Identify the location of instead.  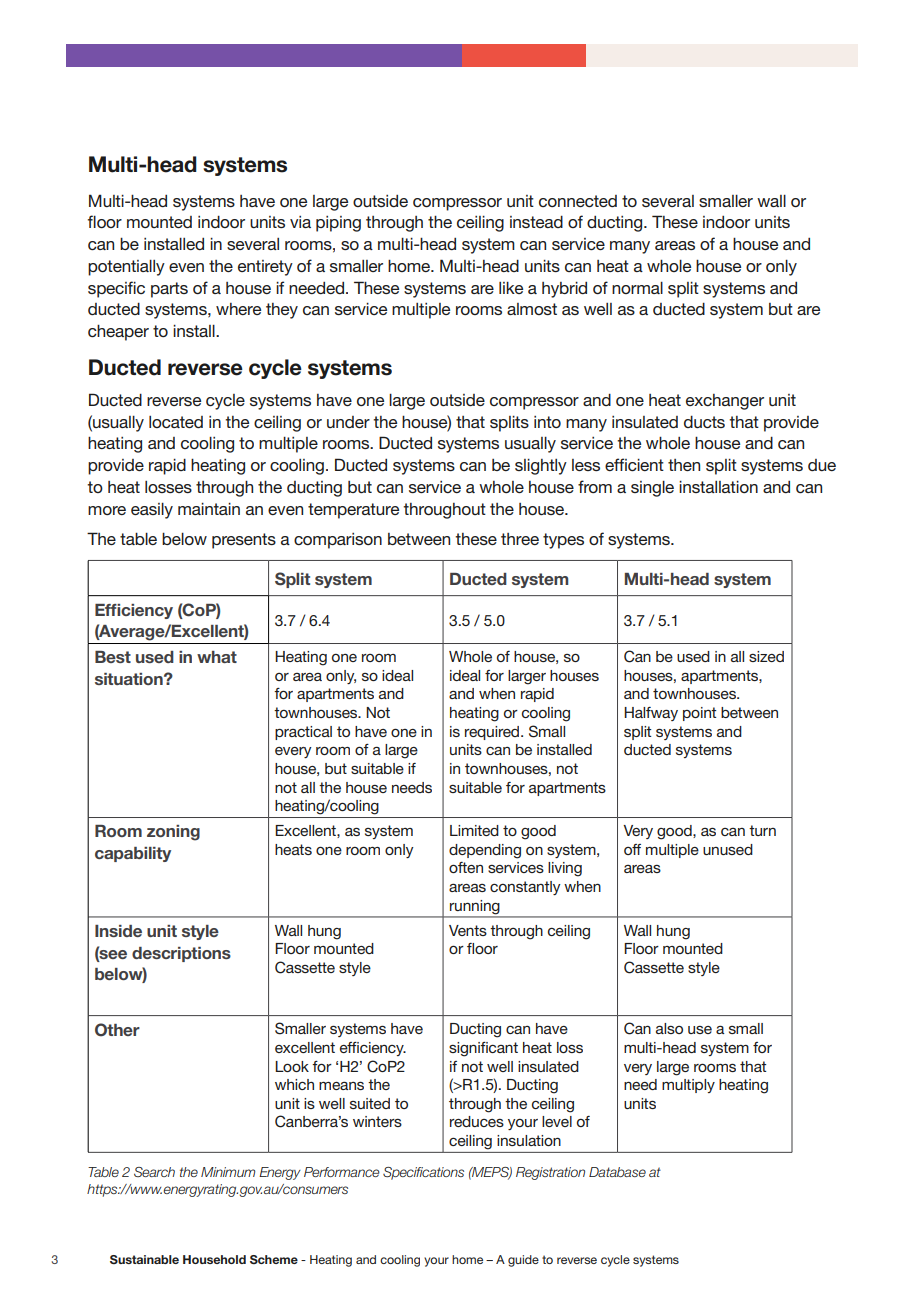
(536, 222).
